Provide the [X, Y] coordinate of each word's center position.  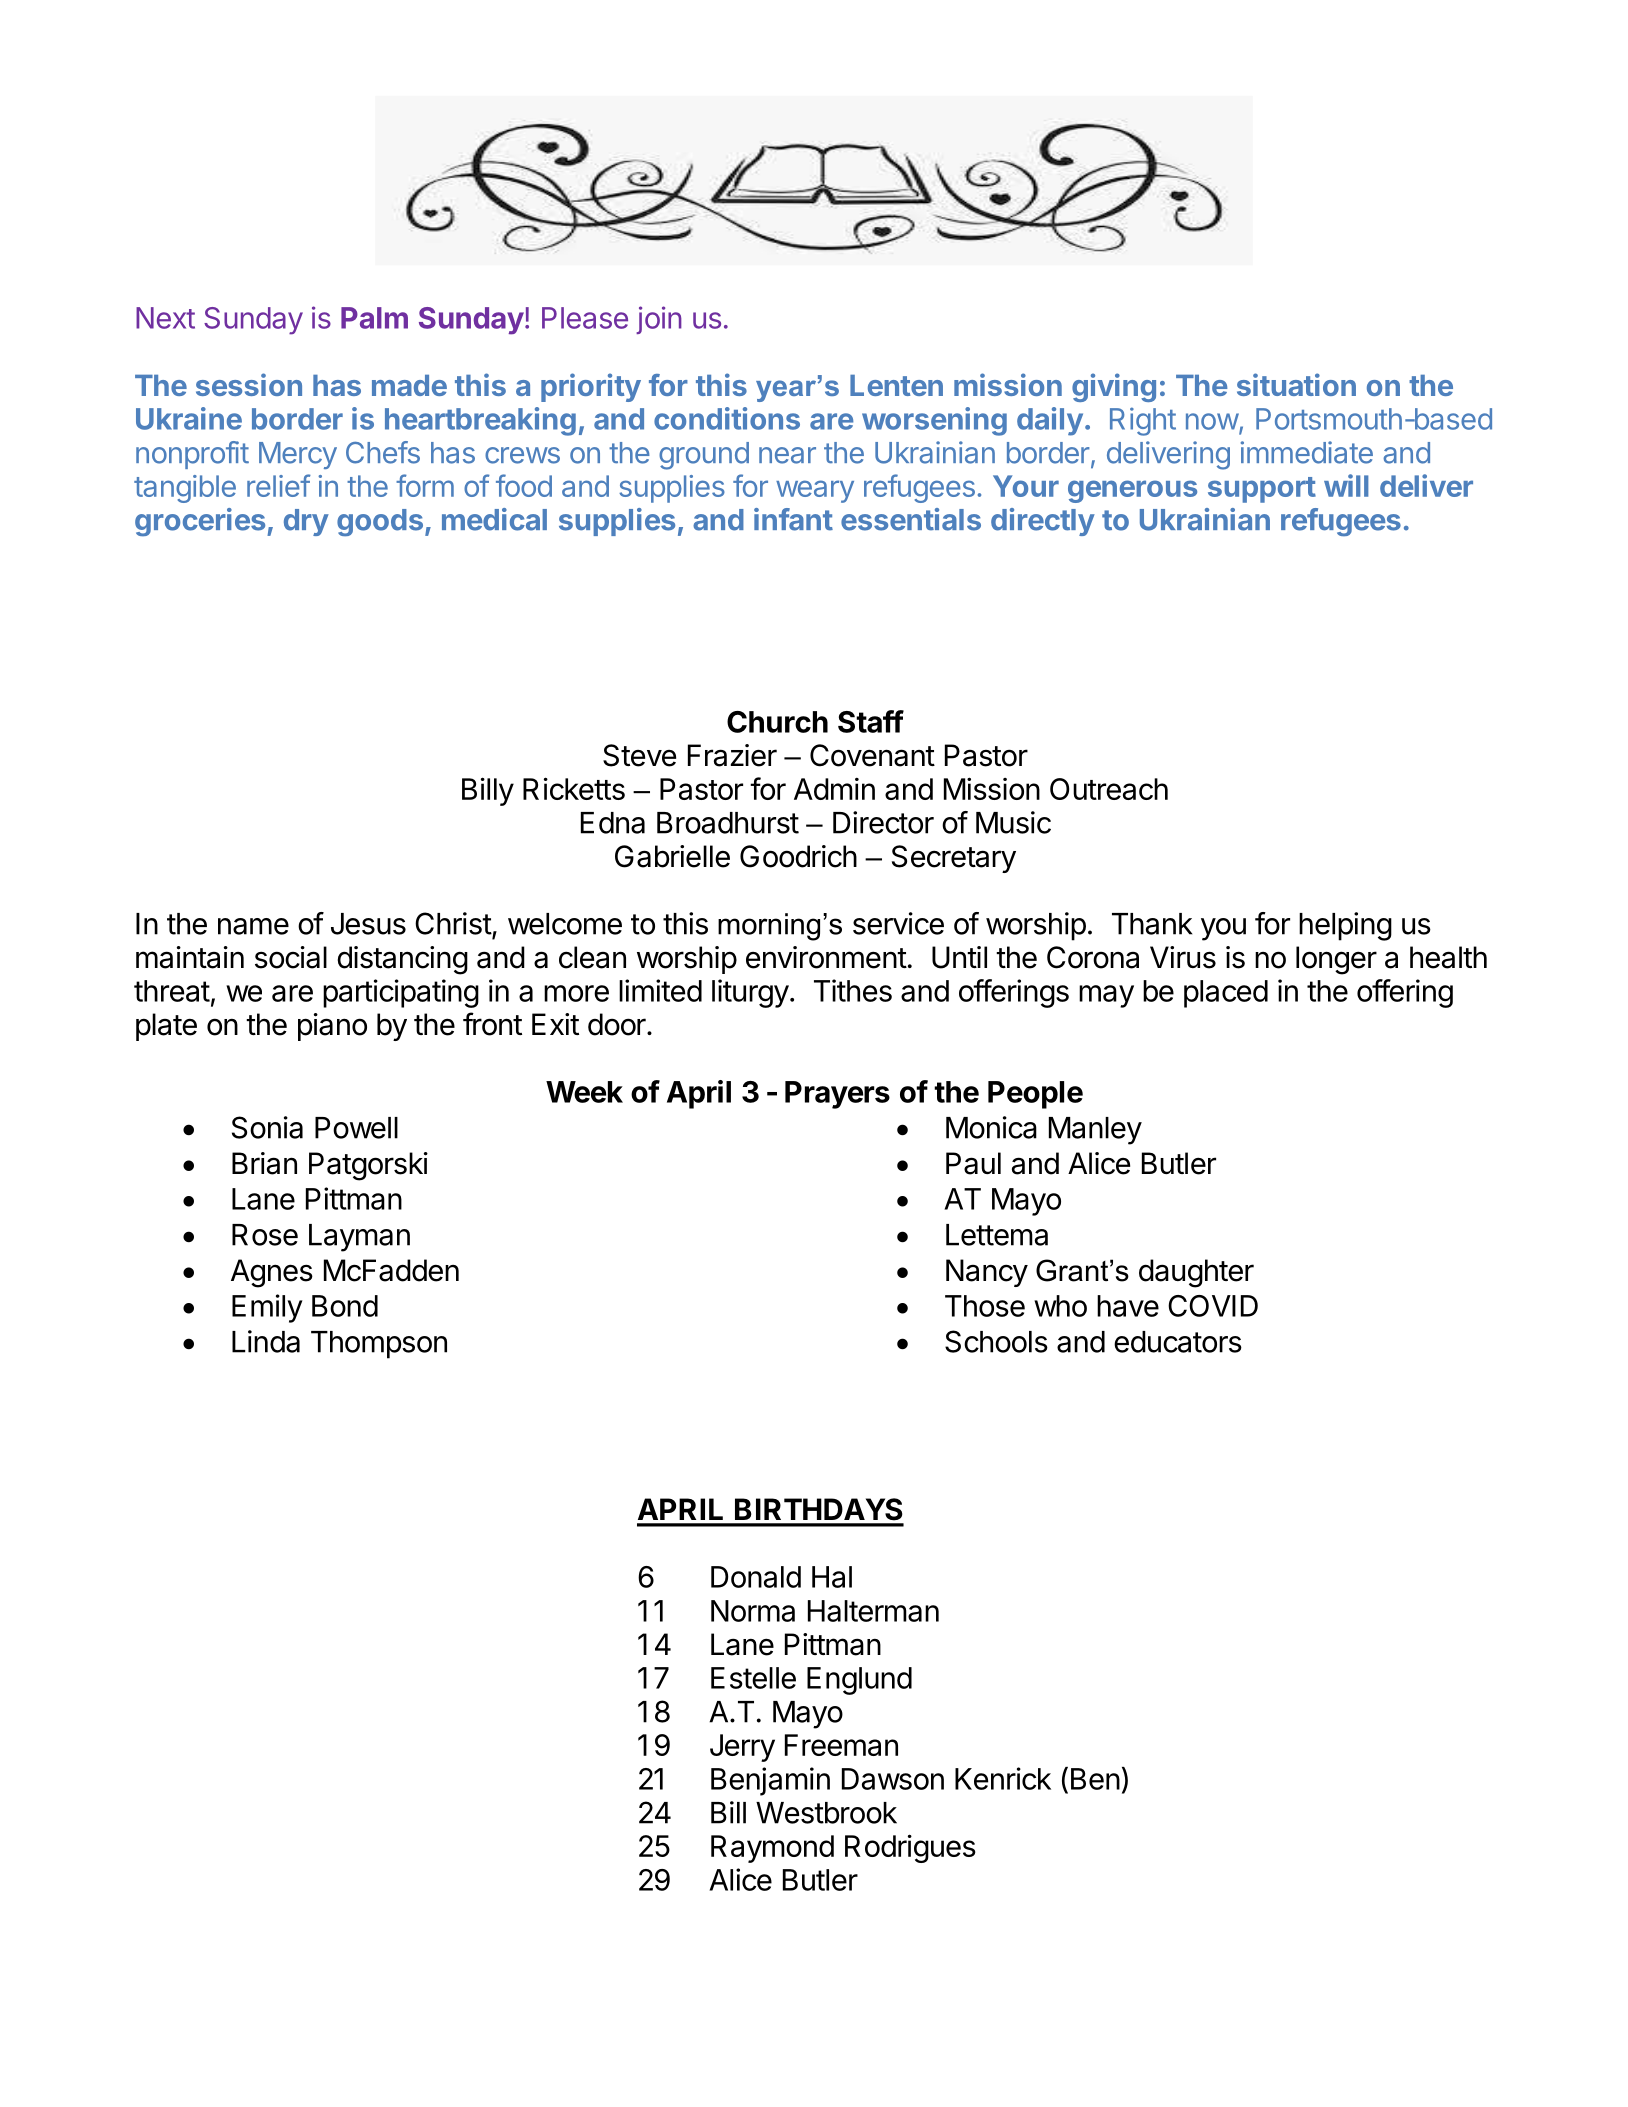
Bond [345, 1306]
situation [1296, 384]
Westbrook [826, 1813]
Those [985, 1306]
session [249, 384]
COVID [1213, 1306]
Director [883, 822]
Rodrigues [910, 1848]
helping [1345, 926]
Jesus [368, 924]
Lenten [896, 385]
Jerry [742, 1748]
